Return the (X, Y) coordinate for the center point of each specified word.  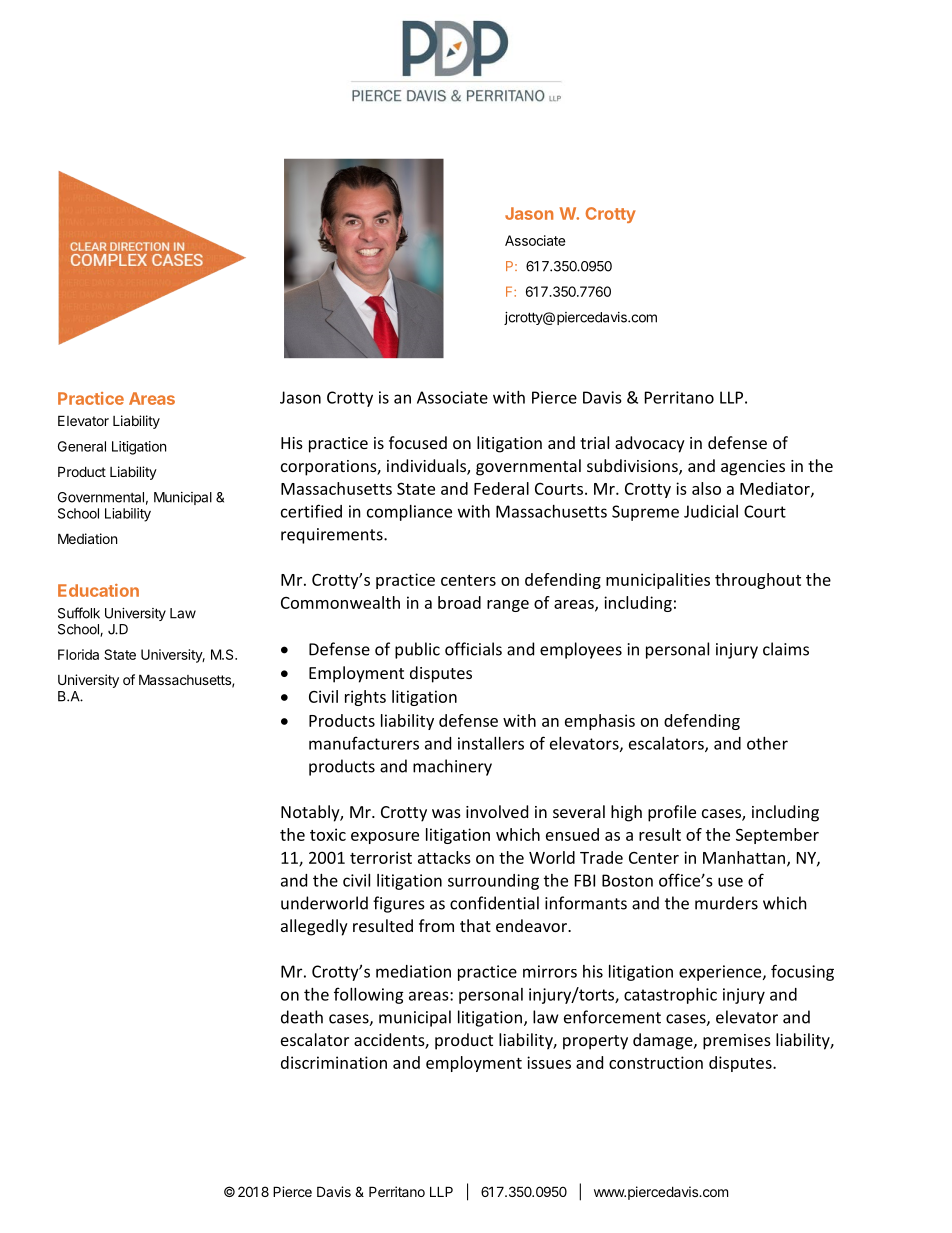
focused (418, 442)
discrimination (334, 1062)
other (767, 743)
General (82, 446)
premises (737, 1042)
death (302, 1017)
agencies (753, 468)
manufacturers (364, 743)
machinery (452, 767)
